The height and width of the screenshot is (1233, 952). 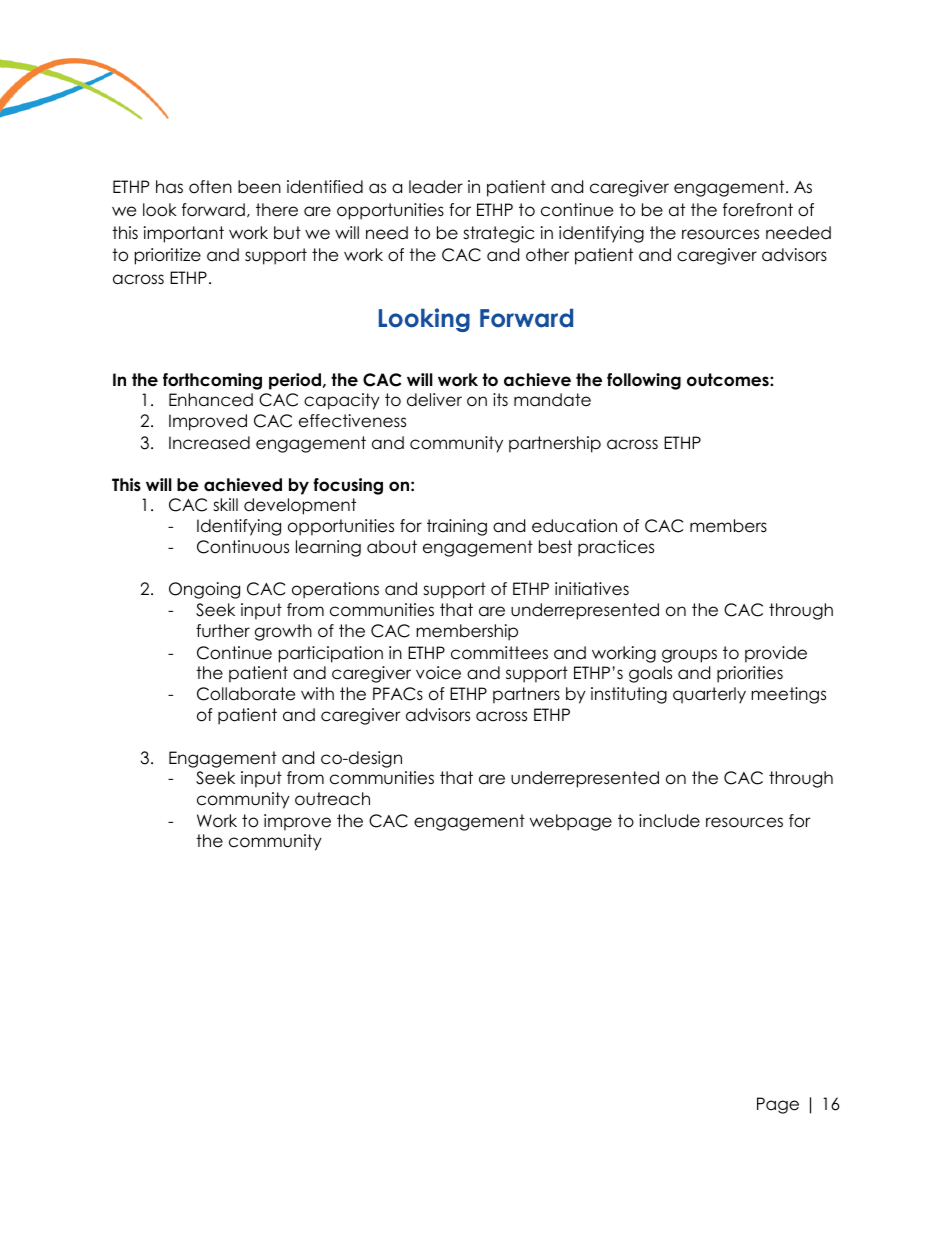 What do you see at coordinates (277, 210) in the screenshot?
I see `there` at bounding box center [277, 210].
